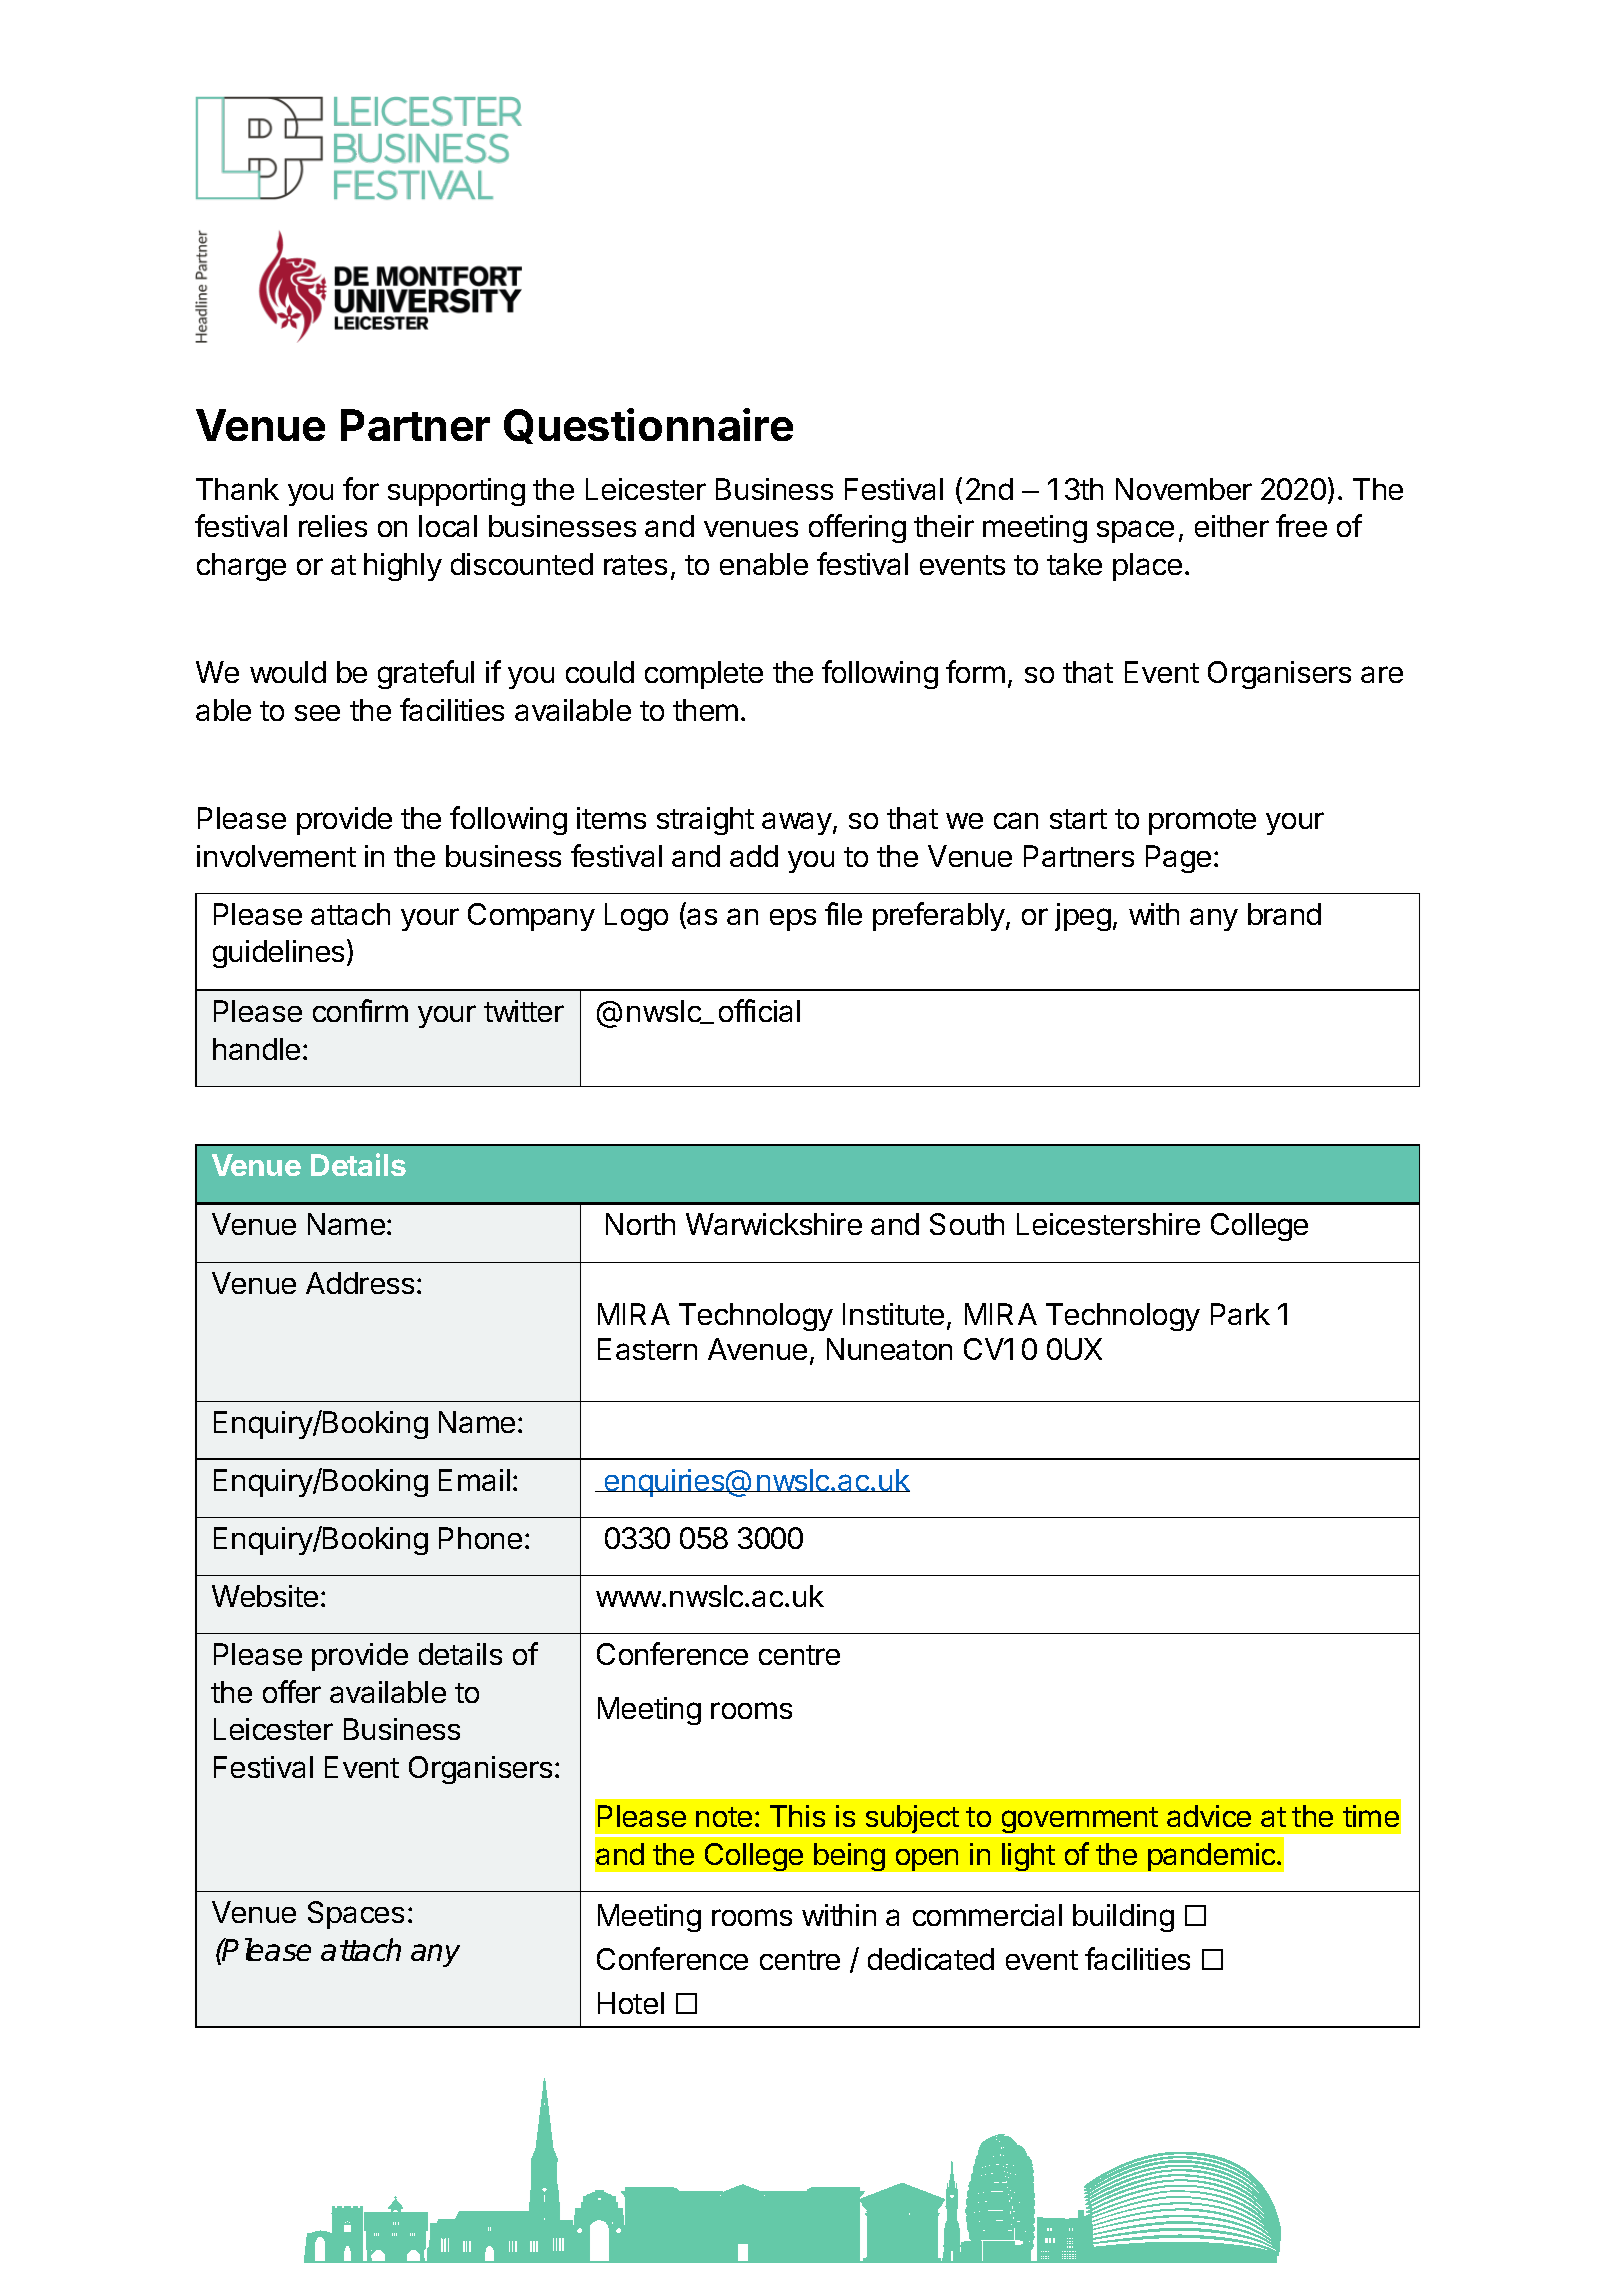 The width and height of the screenshot is (1615, 2285). What do you see at coordinates (631, 2003) in the screenshot?
I see `Hotel` at bounding box center [631, 2003].
